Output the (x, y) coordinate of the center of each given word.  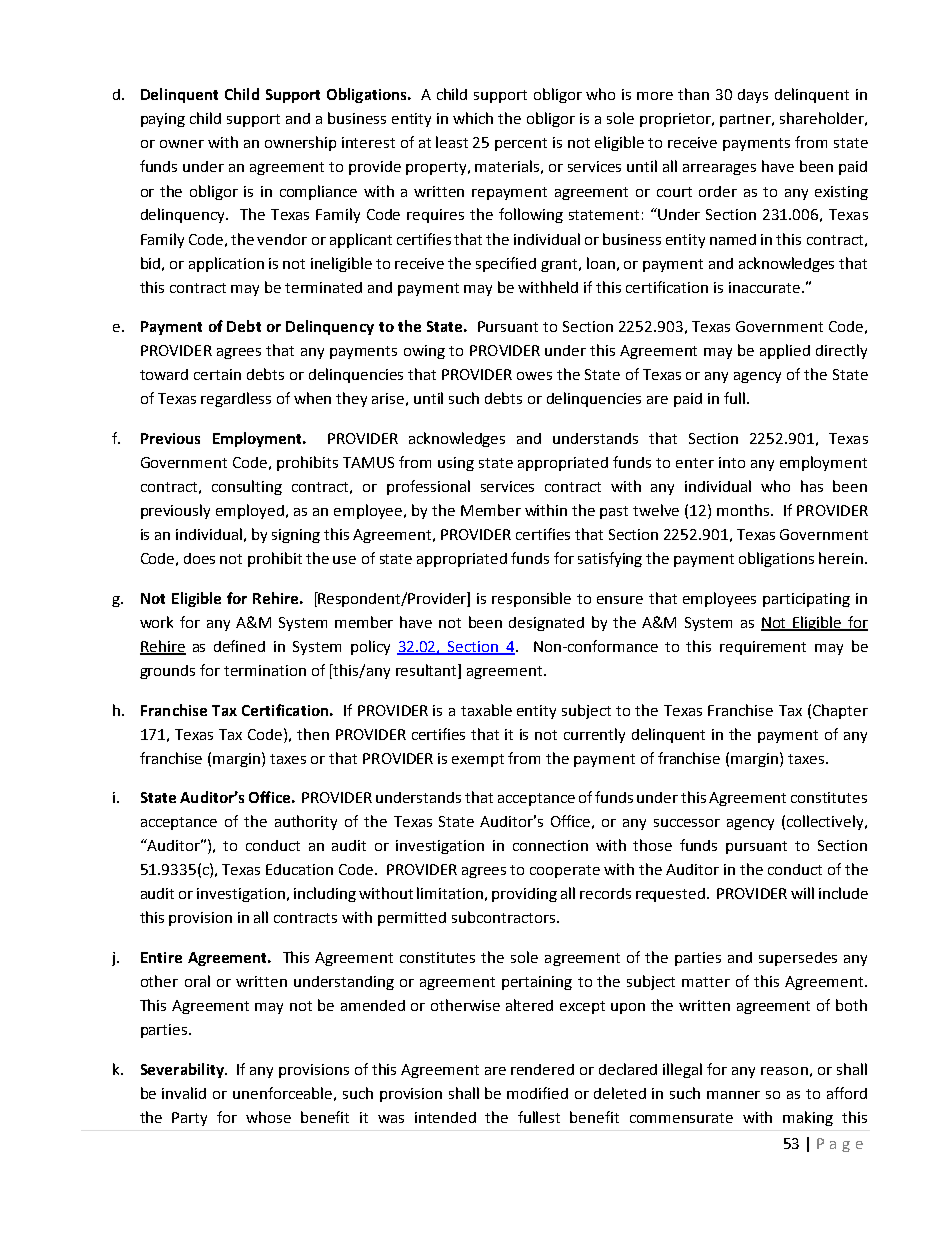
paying (163, 120)
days (753, 96)
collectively (826, 822)
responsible (531, 599)
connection (550, 845)
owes (534, 376)
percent (521, 144)
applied (785, 351)
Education (299, 869)
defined (239, 646)
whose (268, 1117)
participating (806, 600)
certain (217, 374)
